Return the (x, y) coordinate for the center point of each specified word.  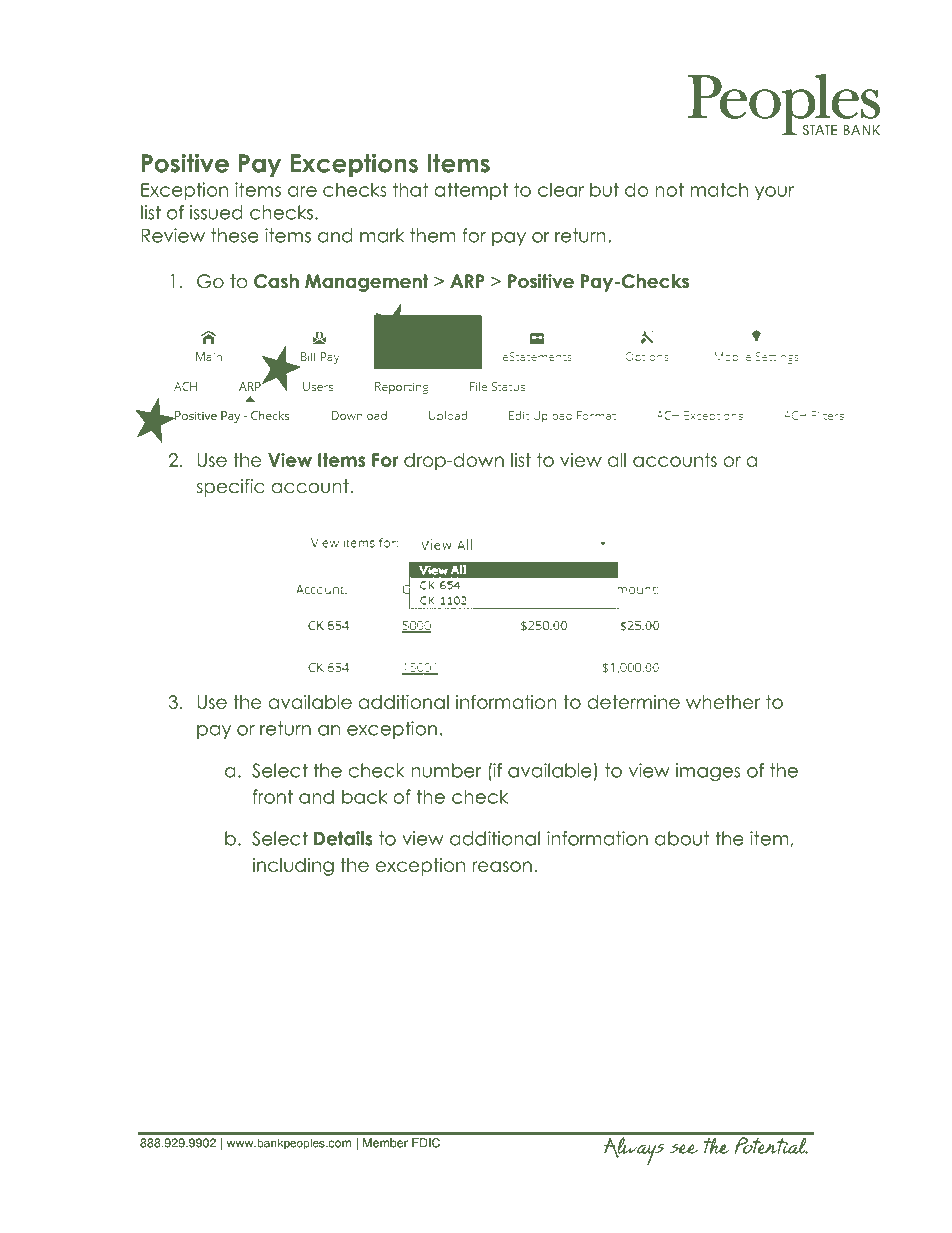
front (273, 796)
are (302, 191)
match (719, 190)
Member (385, 1143)
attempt (471, 191)
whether (723, 702)
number (446, 770)
